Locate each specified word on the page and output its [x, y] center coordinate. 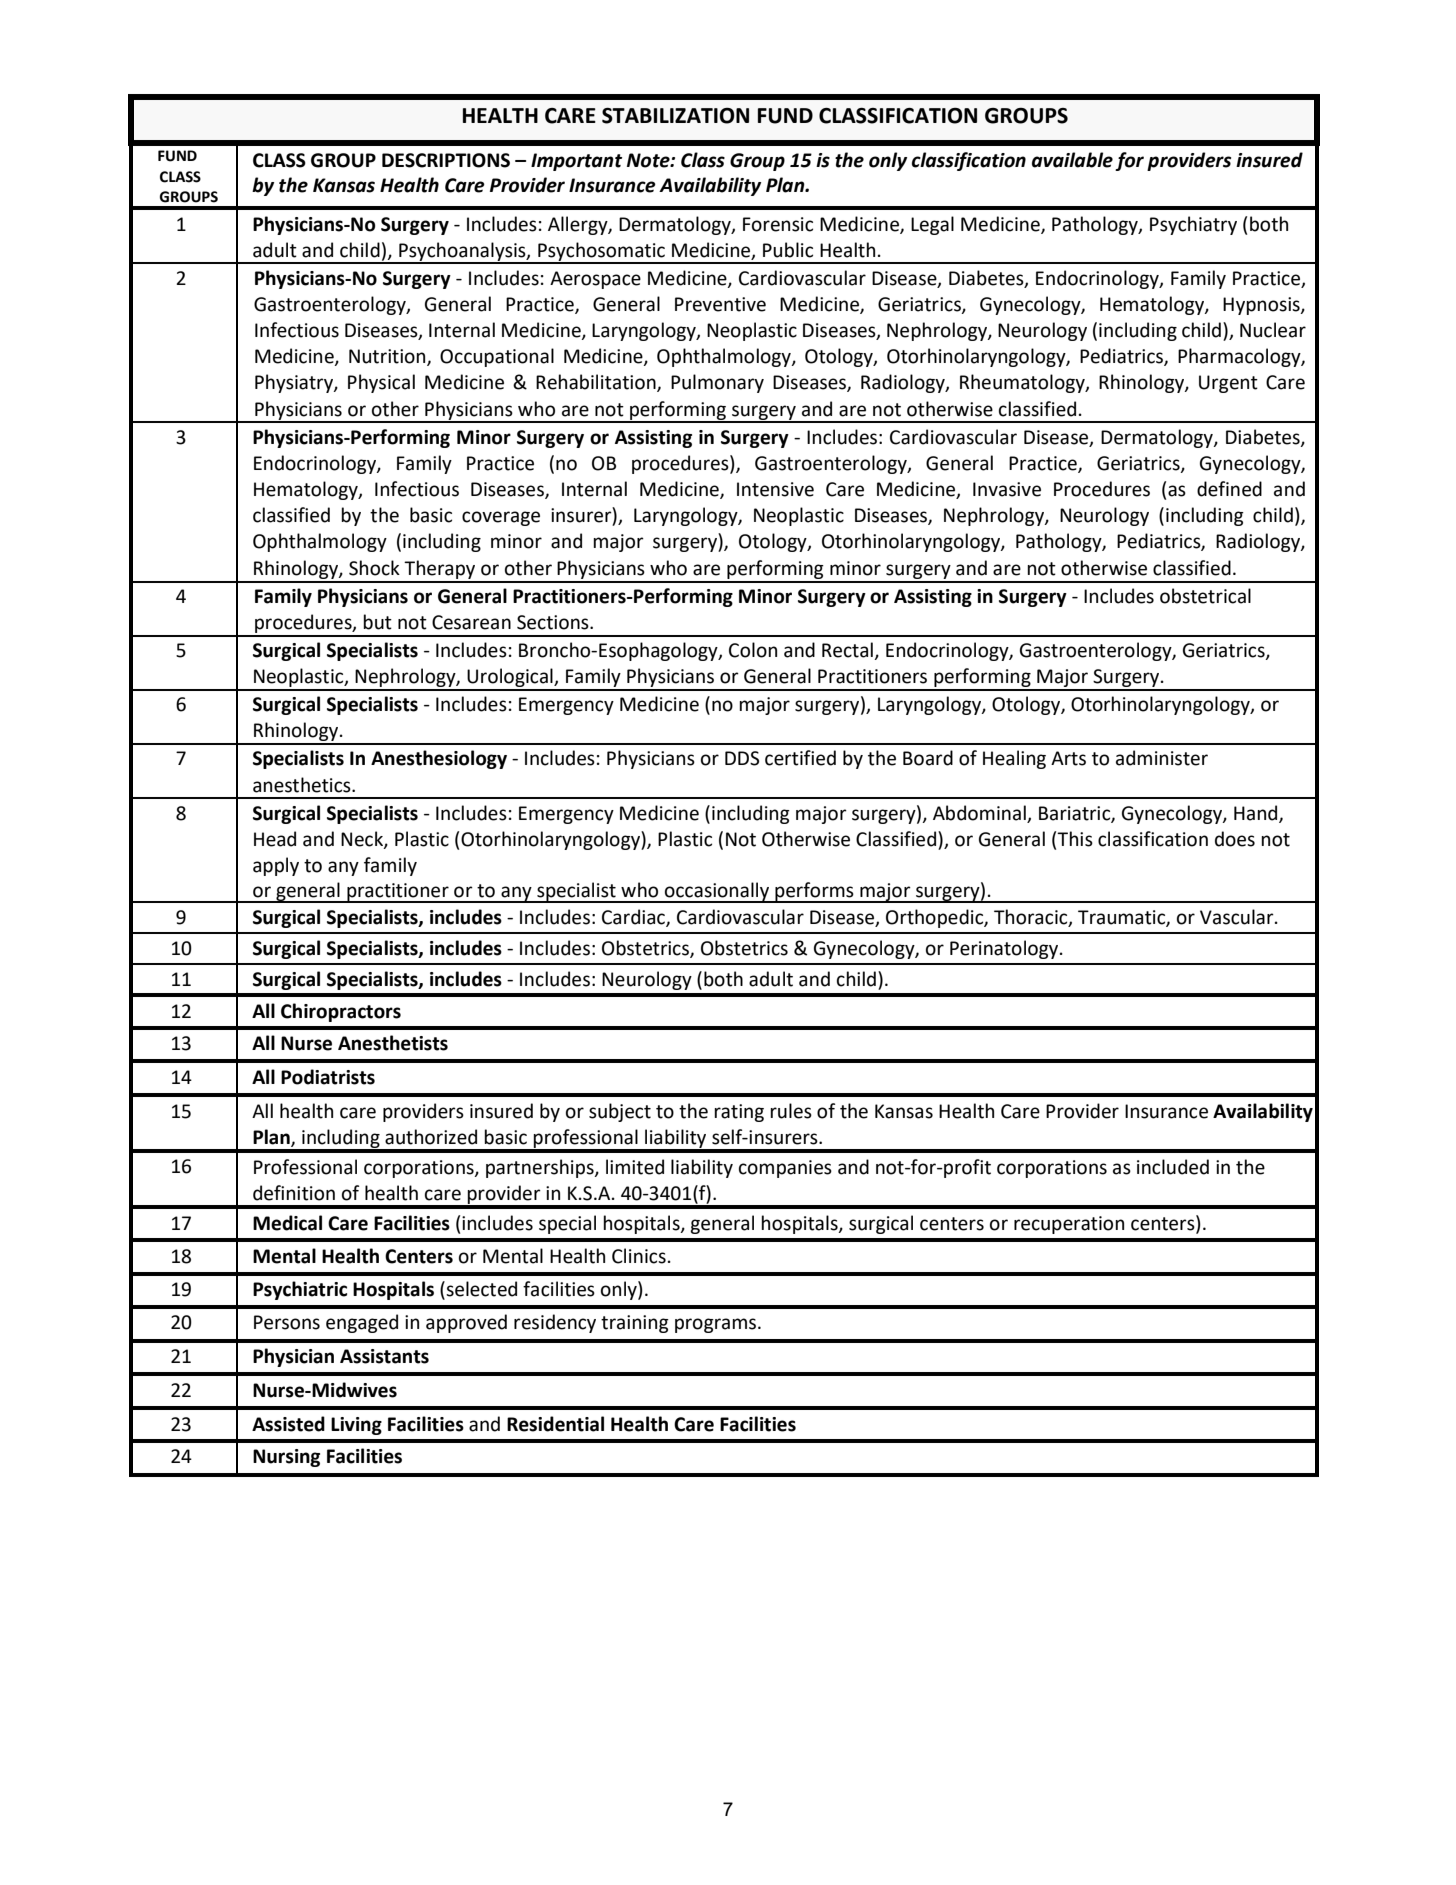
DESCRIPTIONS [446, 160]
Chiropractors [341, 1012]
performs [814, 892]
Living [356, 1426]
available [1072, 160]
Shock [374, 568]
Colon [753, 650]
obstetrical [1205, 596]
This [1075, 839]
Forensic [778, 224]
